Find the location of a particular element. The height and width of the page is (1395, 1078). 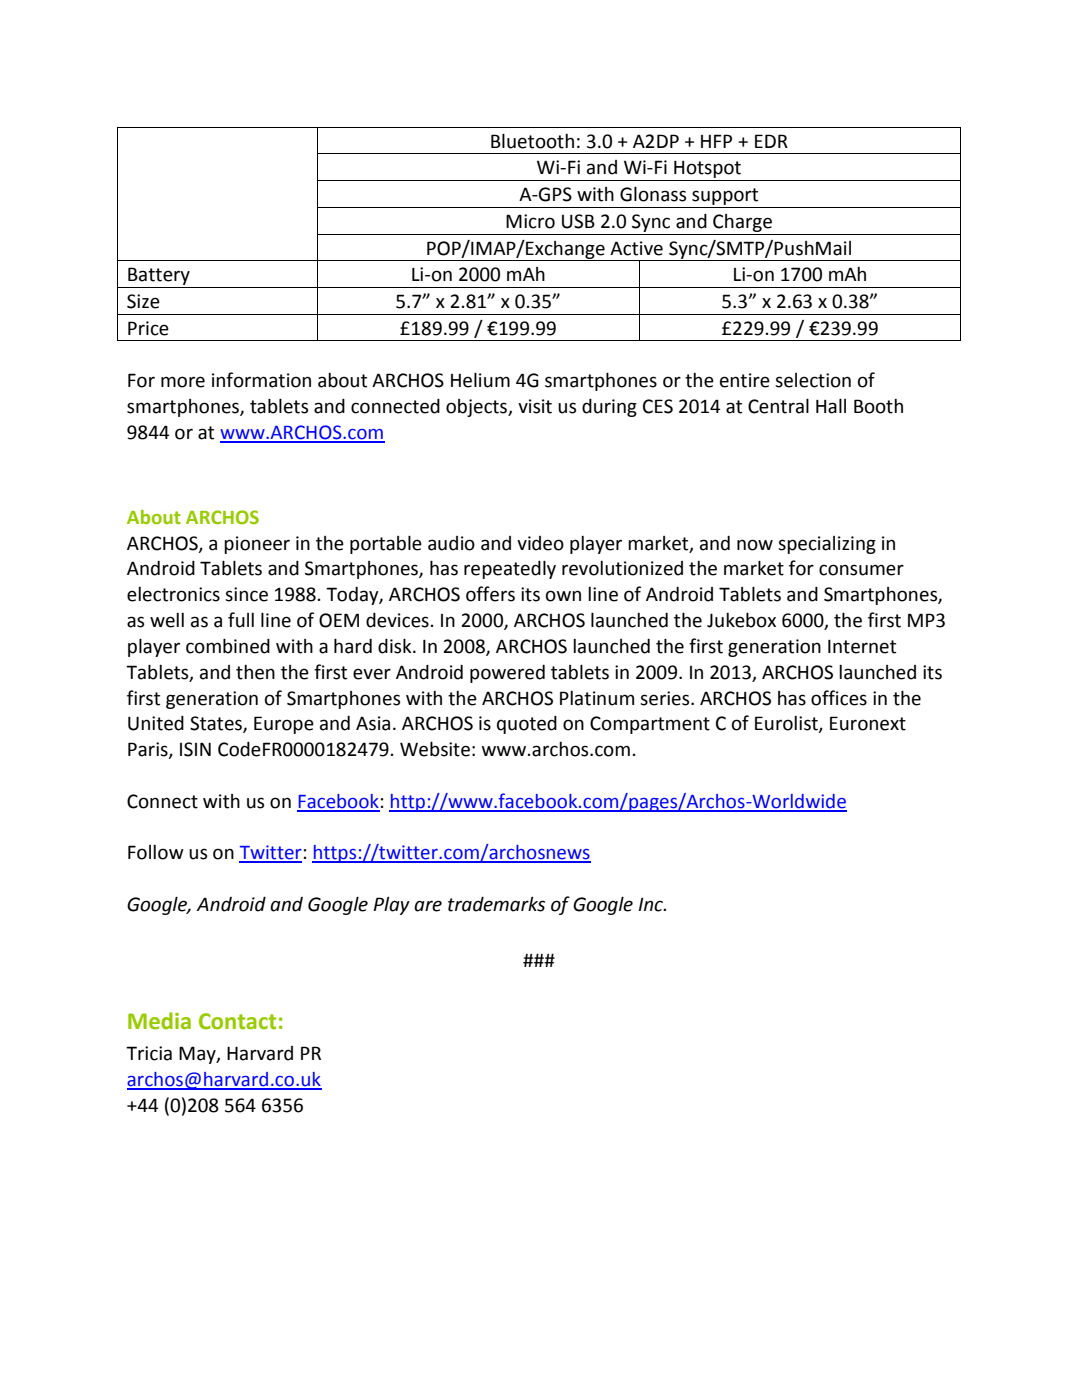

trademarks is located at coordinates (496, 904).
